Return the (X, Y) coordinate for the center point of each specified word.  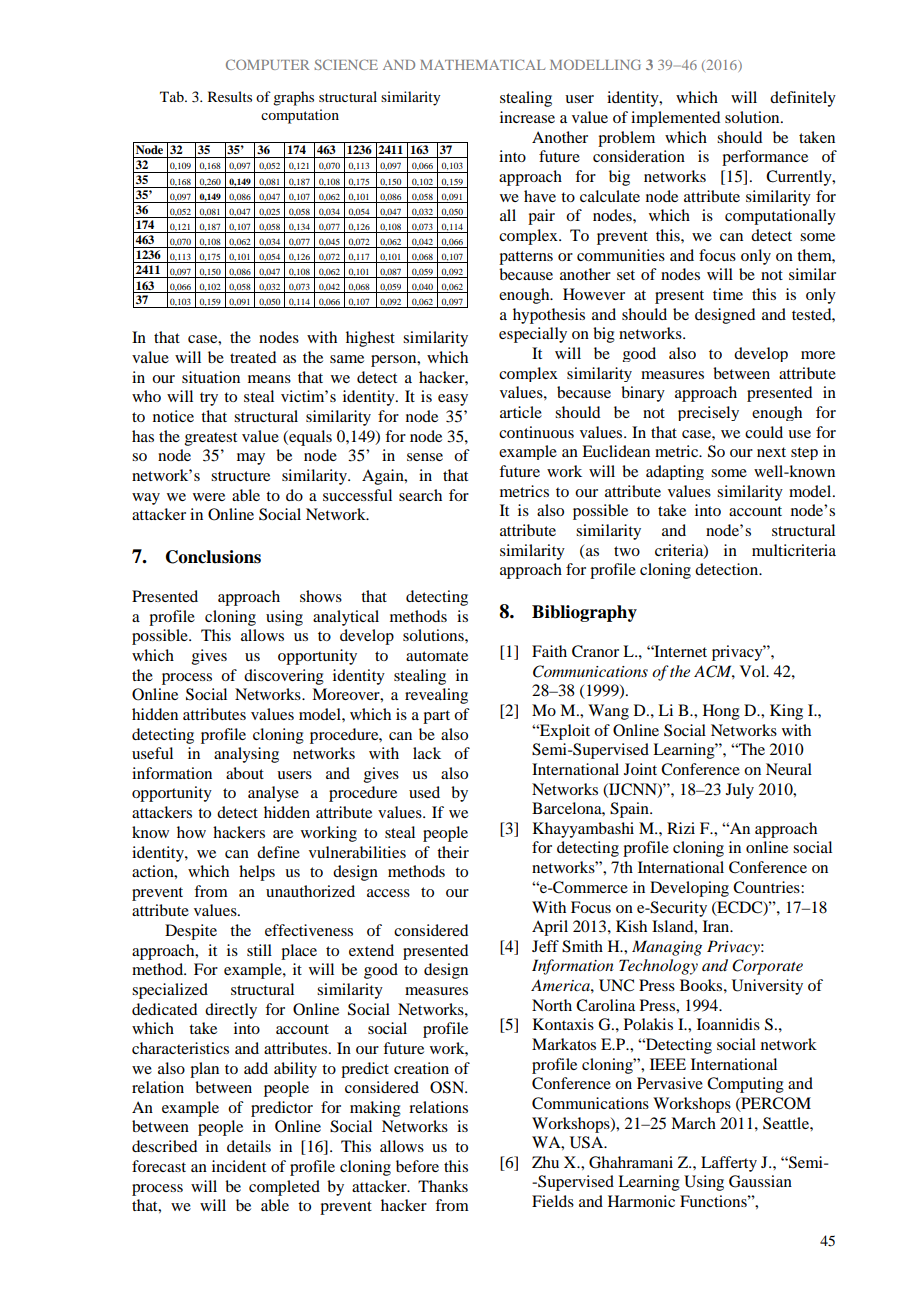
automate (437, 656)
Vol (754, 671)
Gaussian (760, 1181)
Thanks (443, 1186)
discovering (284, 677)
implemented (675, 119)
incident (239, 1166)
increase (527, 117)
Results (230, 96)
